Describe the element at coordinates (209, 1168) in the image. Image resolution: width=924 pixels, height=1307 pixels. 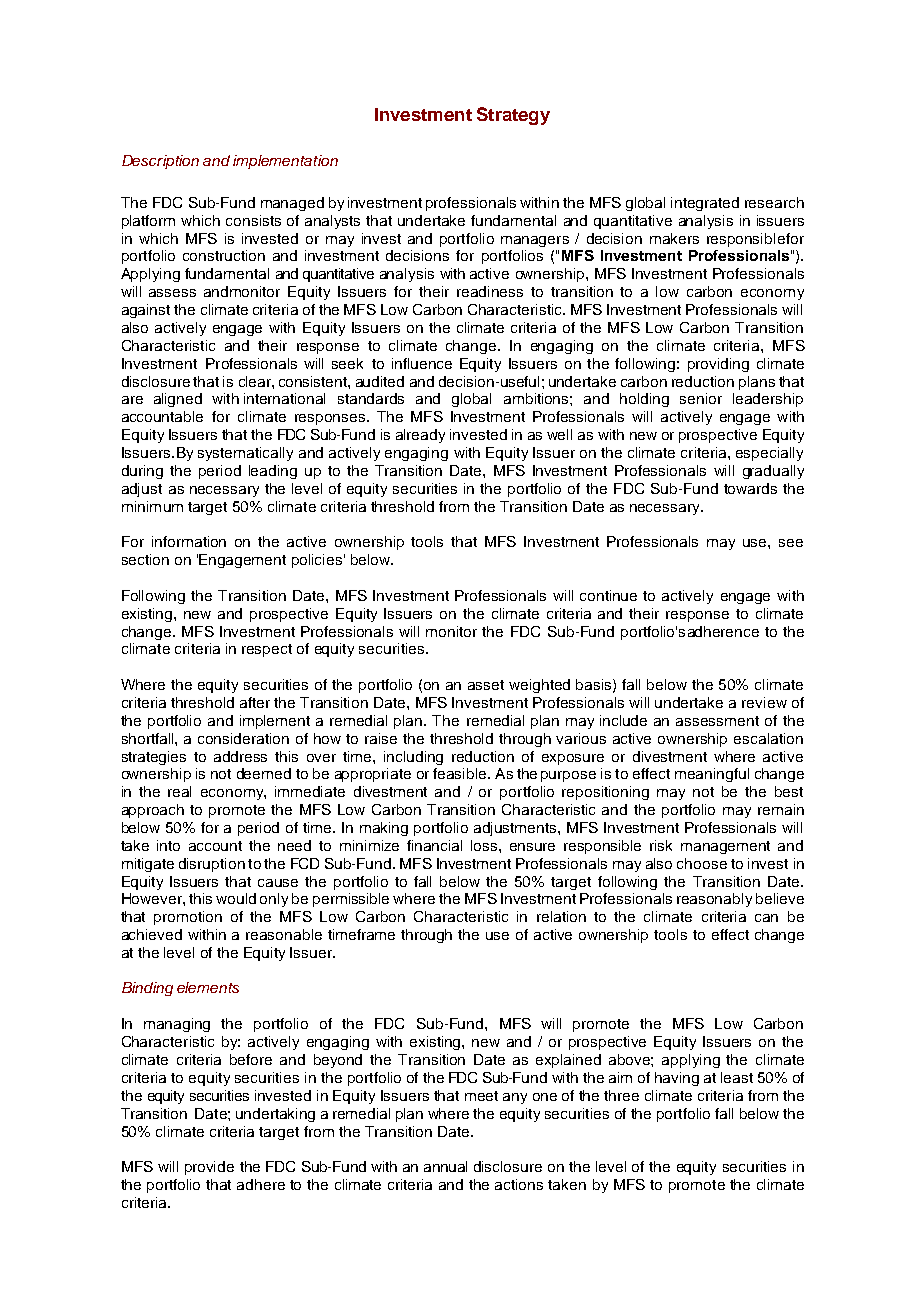
I see `provide` at that location.
